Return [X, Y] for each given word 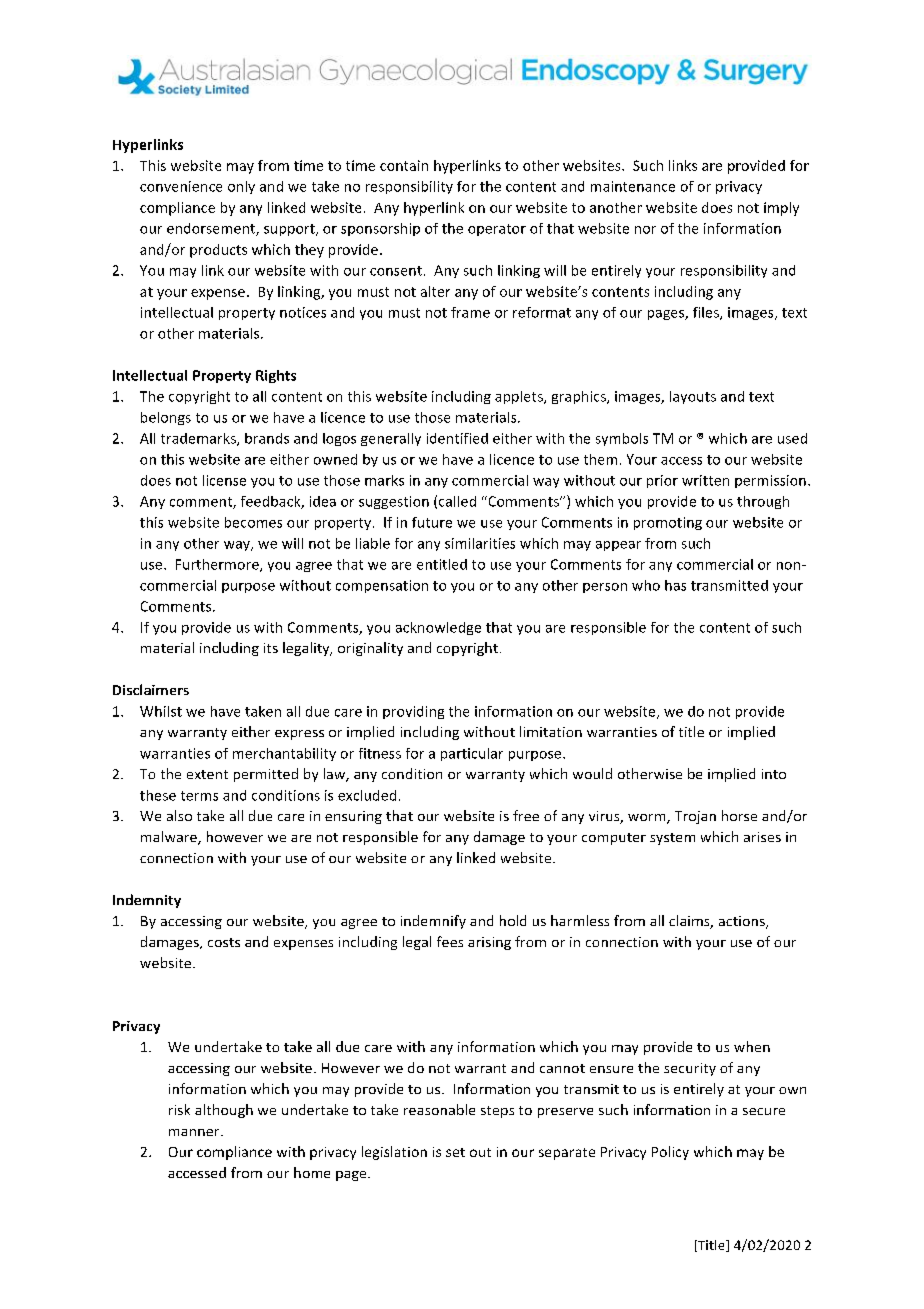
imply [781, 209]
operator [497, 230]
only [241, 187]
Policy [670, 1153]
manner [195, 1132]
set [455, 1152]
